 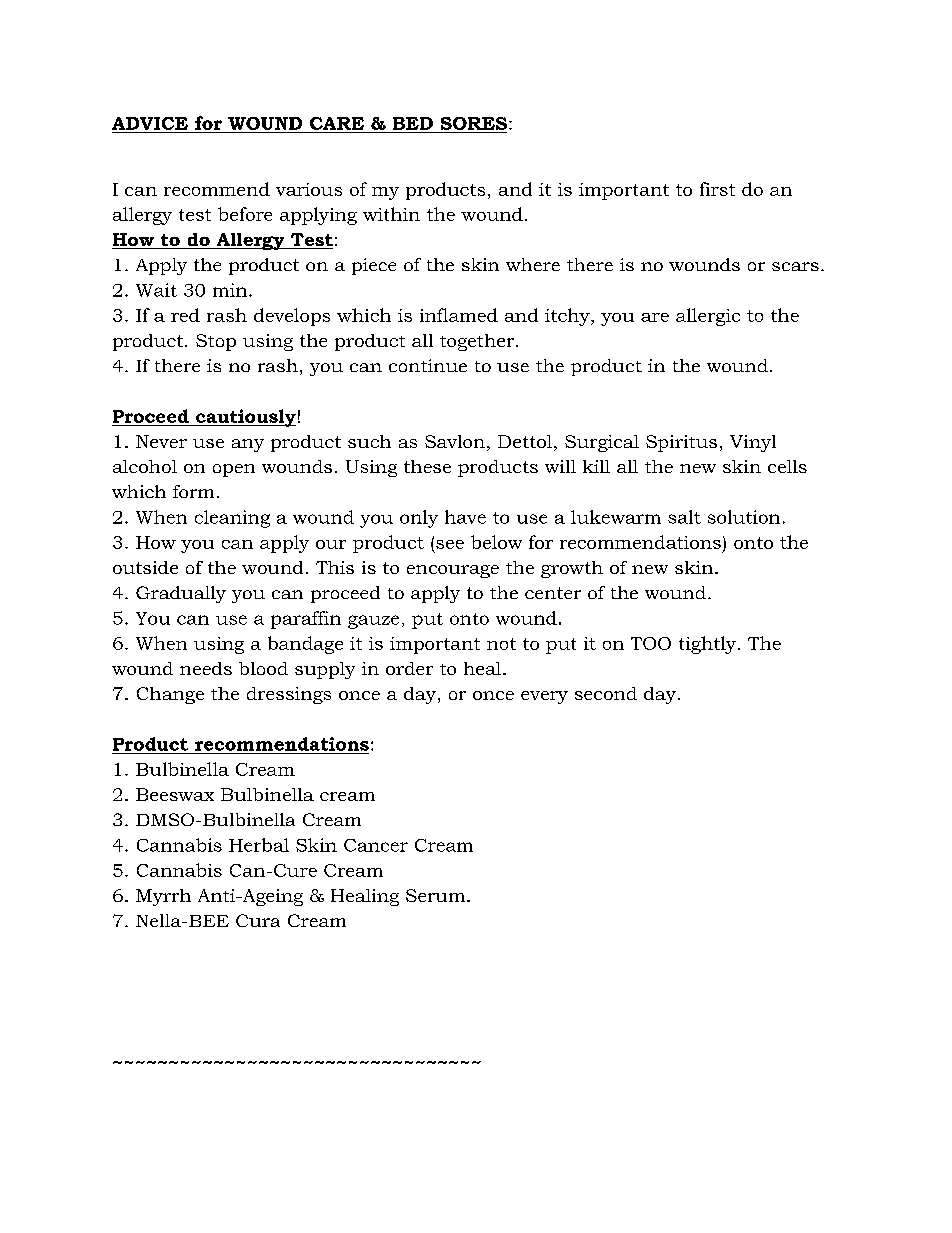 I want to click on cleaning, so click(x=232, y=519).
